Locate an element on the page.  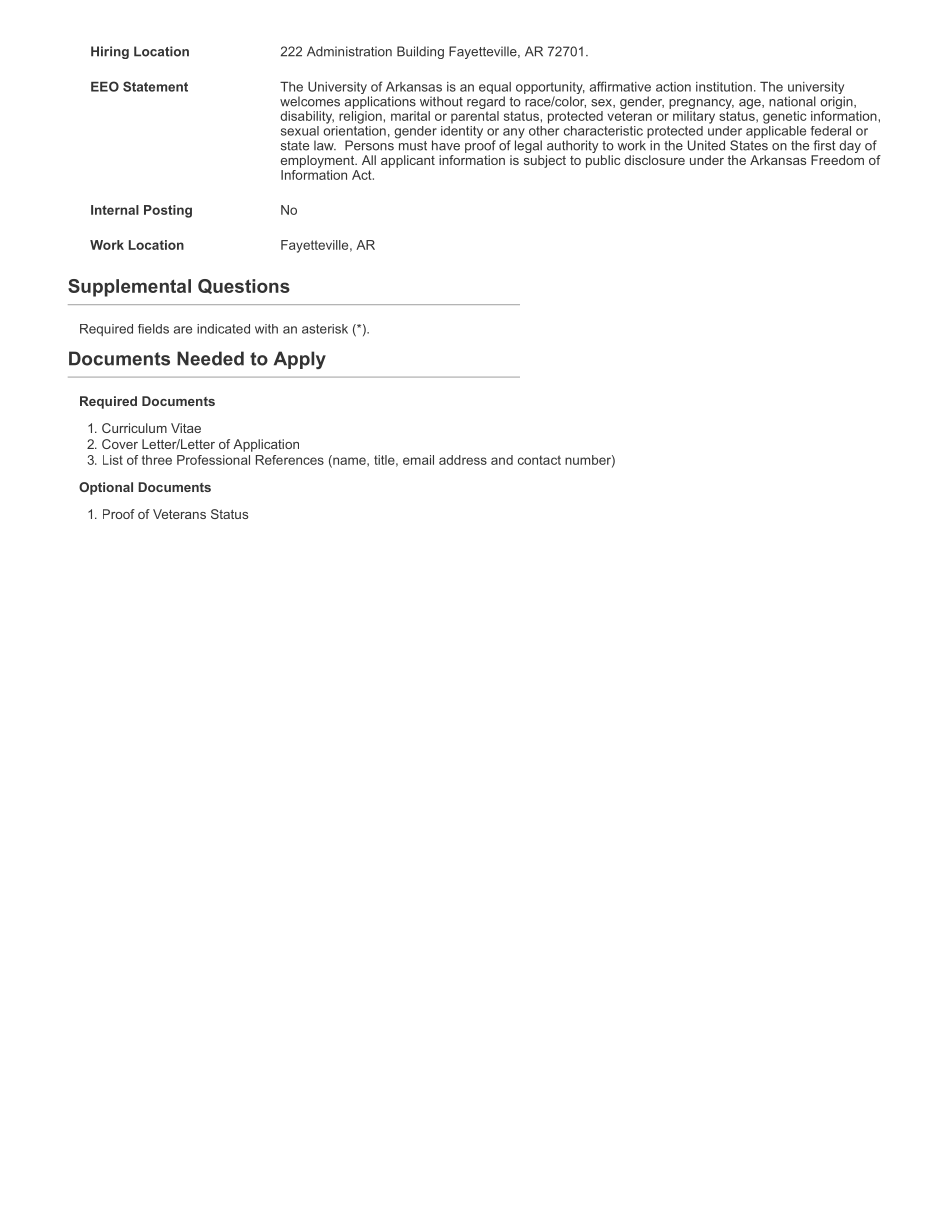
Apply is located at coordinates (300, 360).
